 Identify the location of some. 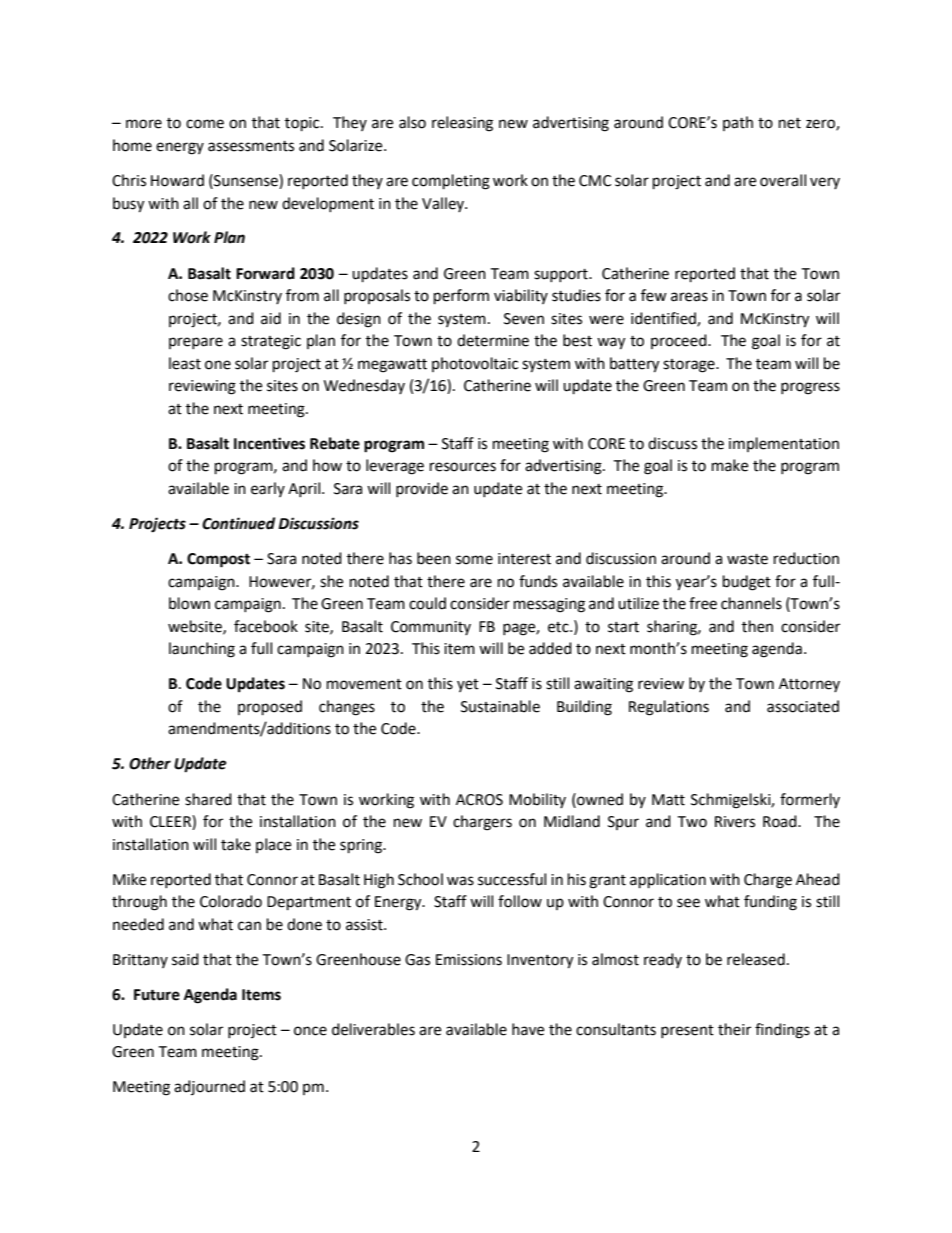
(474, 560).
